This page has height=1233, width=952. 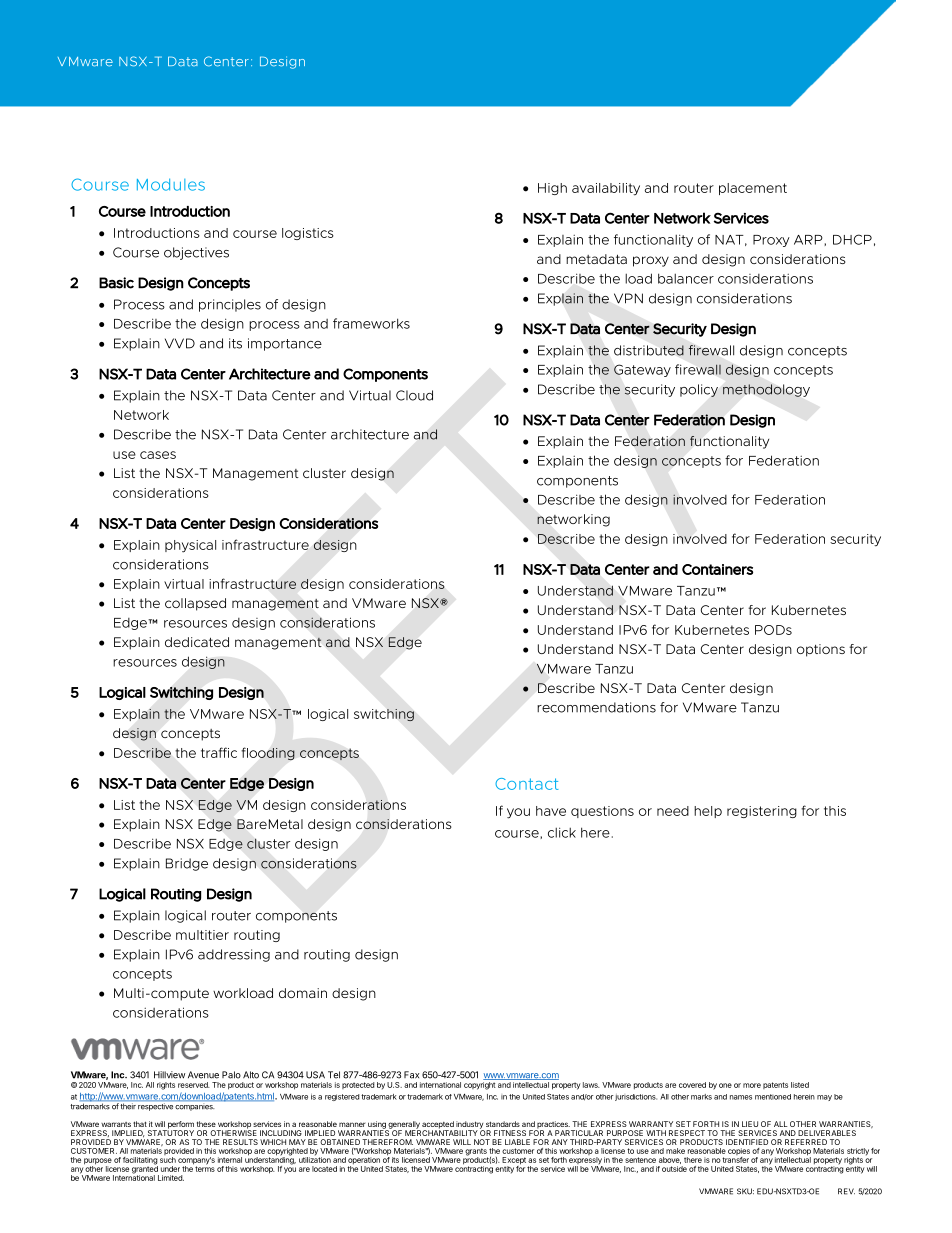 What do you see at coordinates (517, 1142) in the page?
I see `LIABLE` at bounding box center [517, 1142].
